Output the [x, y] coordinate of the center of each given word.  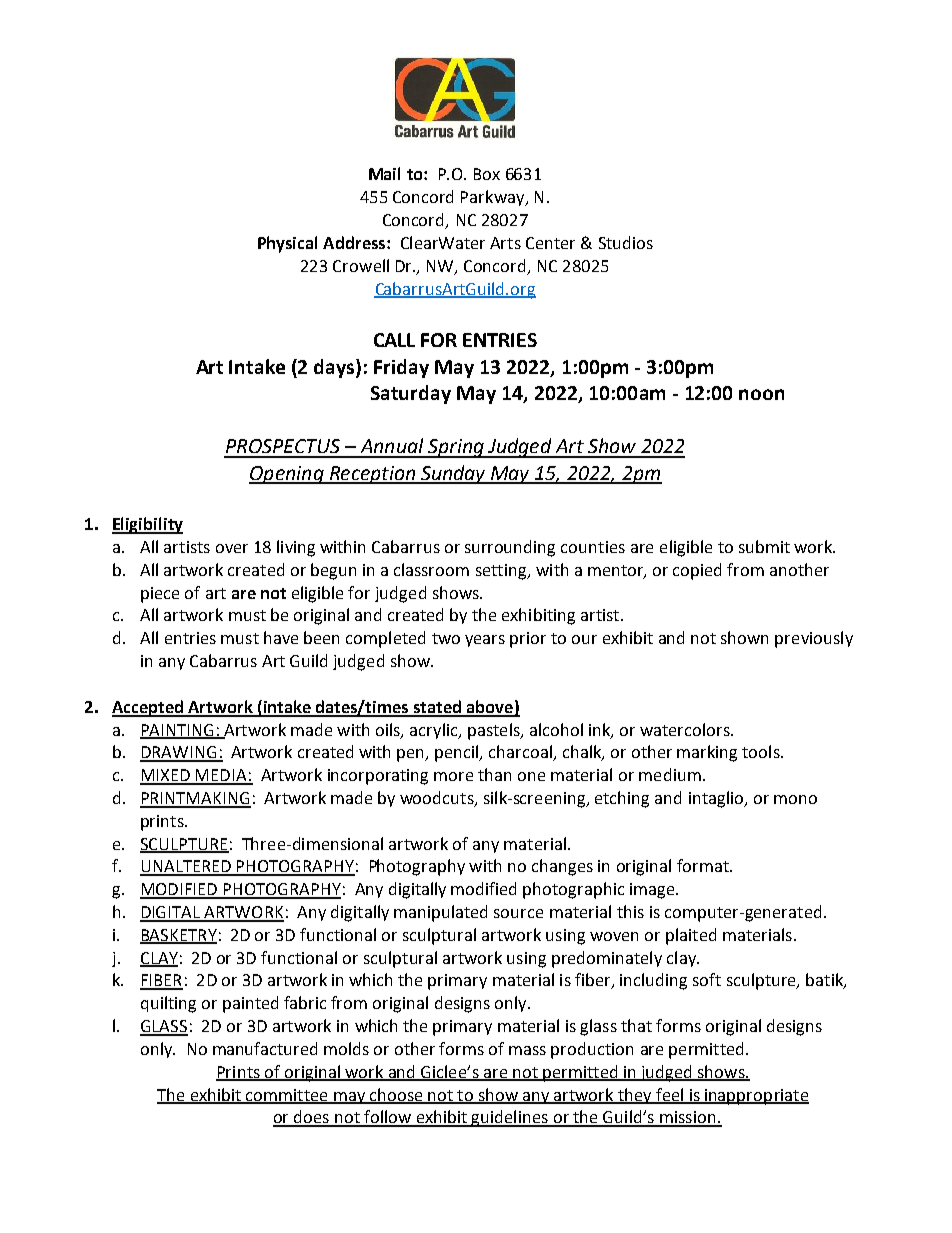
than [494, 774]
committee [287, 1096]
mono [795, 799]
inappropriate [756, 1097]
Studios [626, 242]
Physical [287, 244]
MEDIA [221, 776]
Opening [287, 475]
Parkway [494, 198]
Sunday [453, 474]
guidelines [510, 1118]
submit [764, 546]
